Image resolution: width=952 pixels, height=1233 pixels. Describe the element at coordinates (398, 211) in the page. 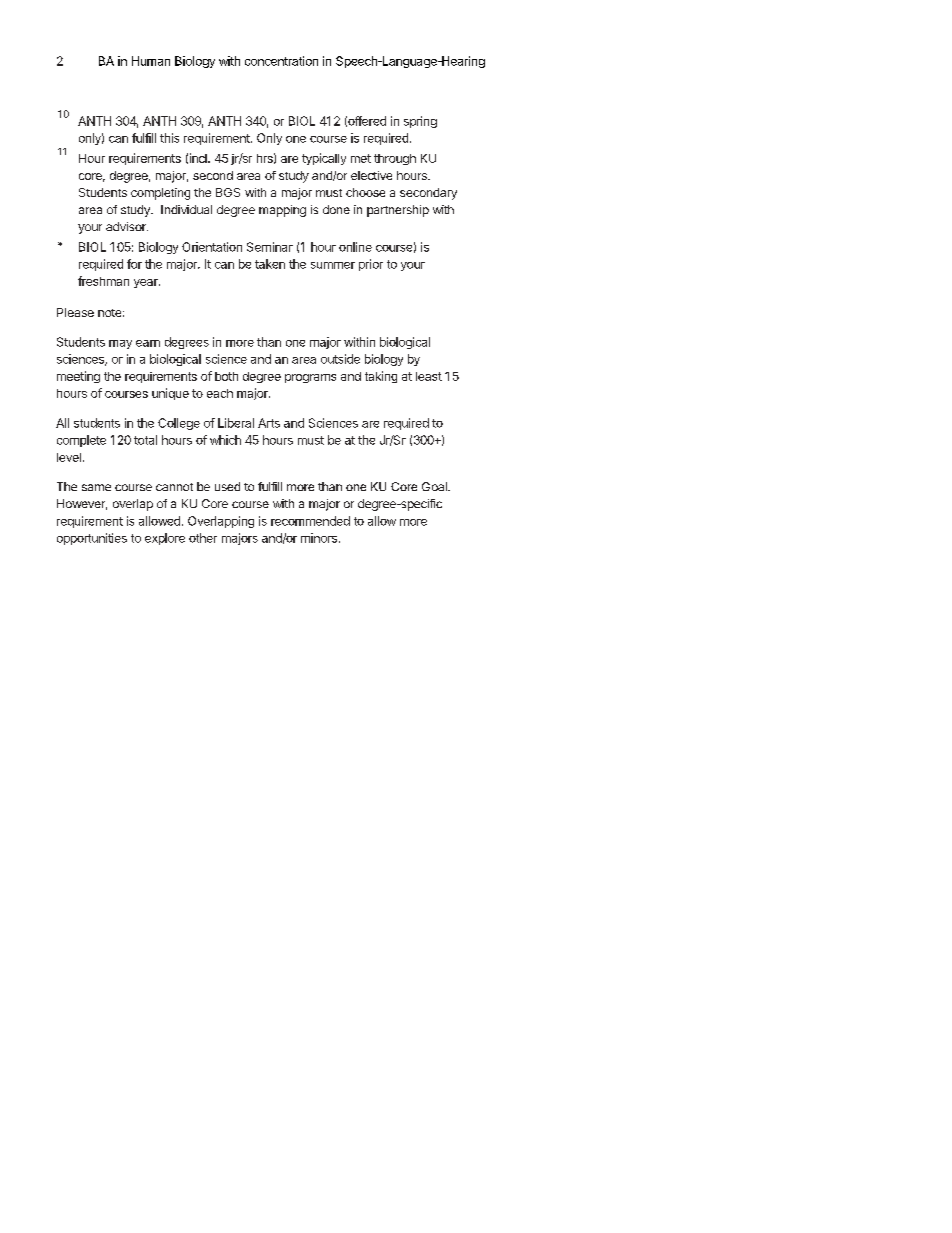

I see `partnership` at that location.
